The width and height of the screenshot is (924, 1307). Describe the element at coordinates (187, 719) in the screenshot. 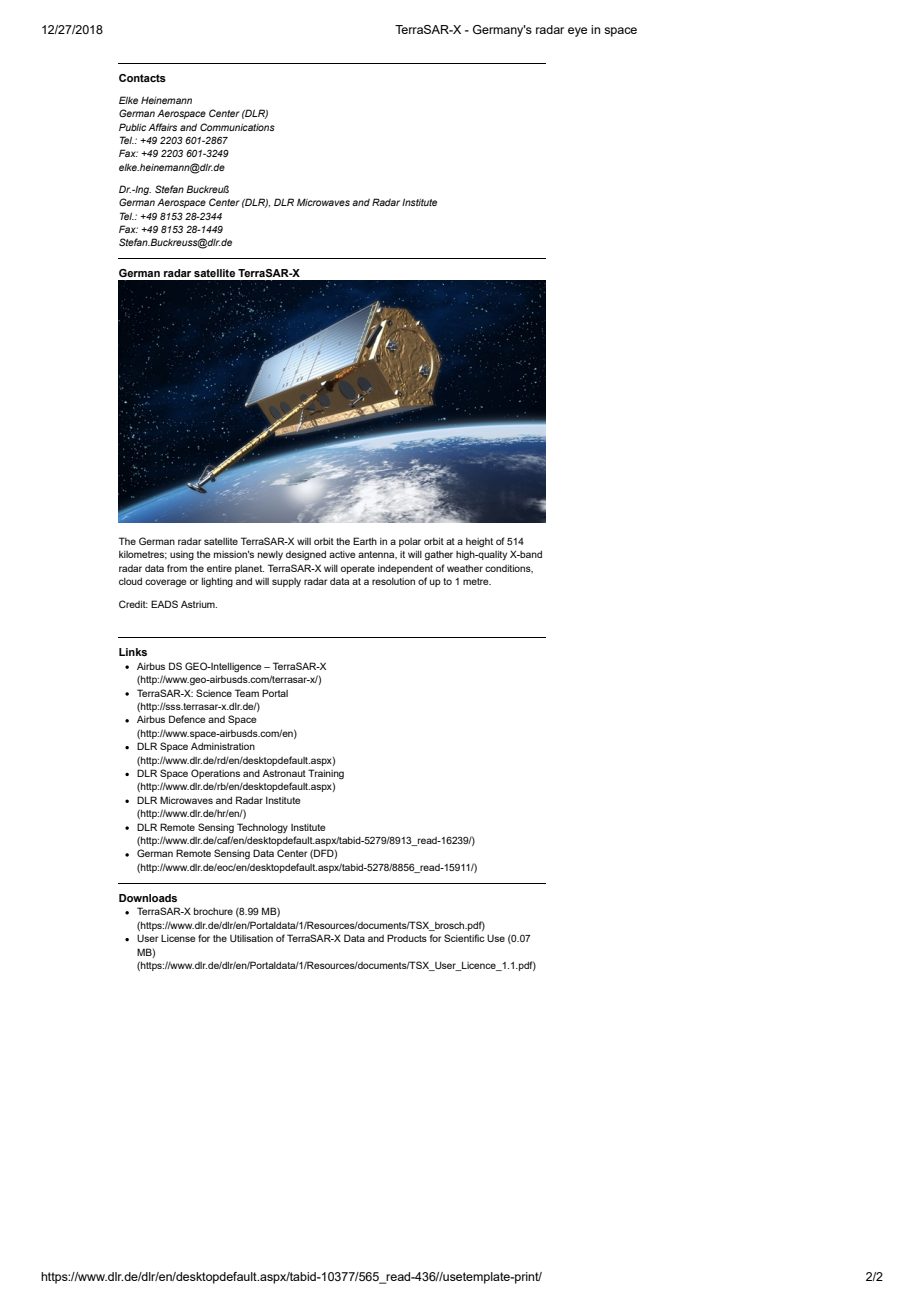

I see `Defence` at that location.
